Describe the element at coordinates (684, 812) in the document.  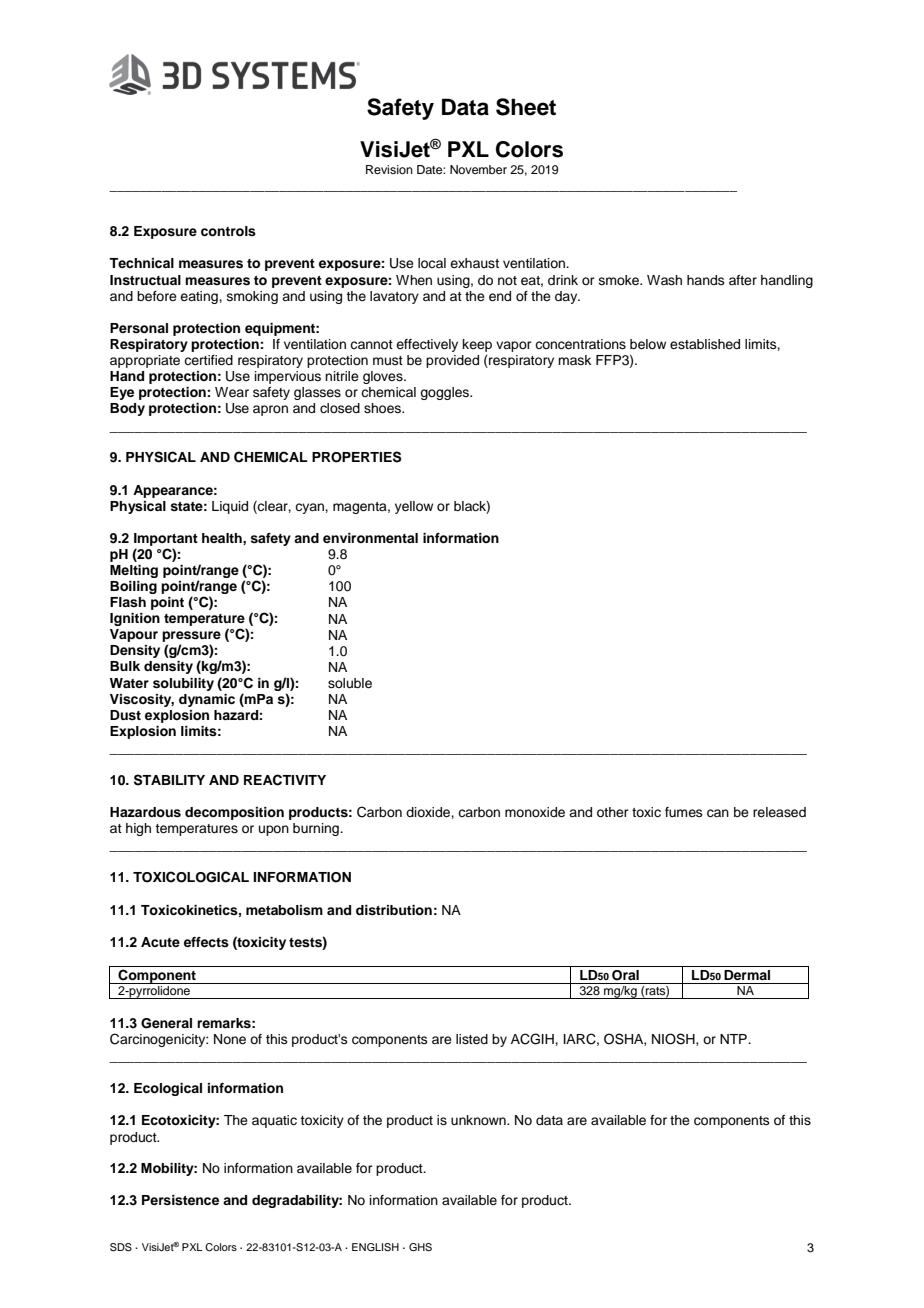
I see `fumes` at that location.
